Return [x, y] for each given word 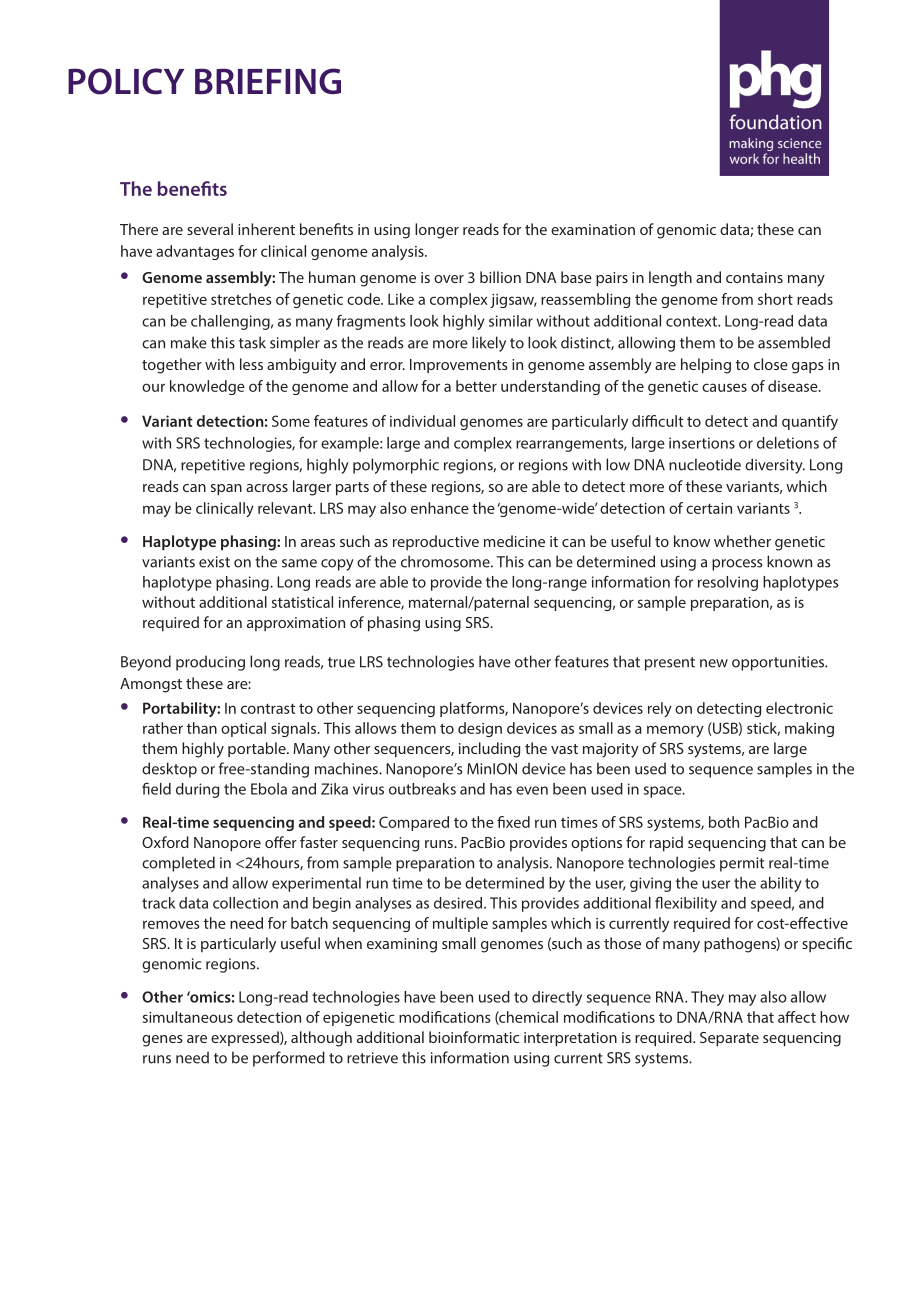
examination [593, 229]
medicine [514, 541]
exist [214, 562]
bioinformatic [474, 1037]
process [737, 565]
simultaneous [188, 1017]
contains [754, 277]
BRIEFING [268, 81]
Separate [729, 1039]
